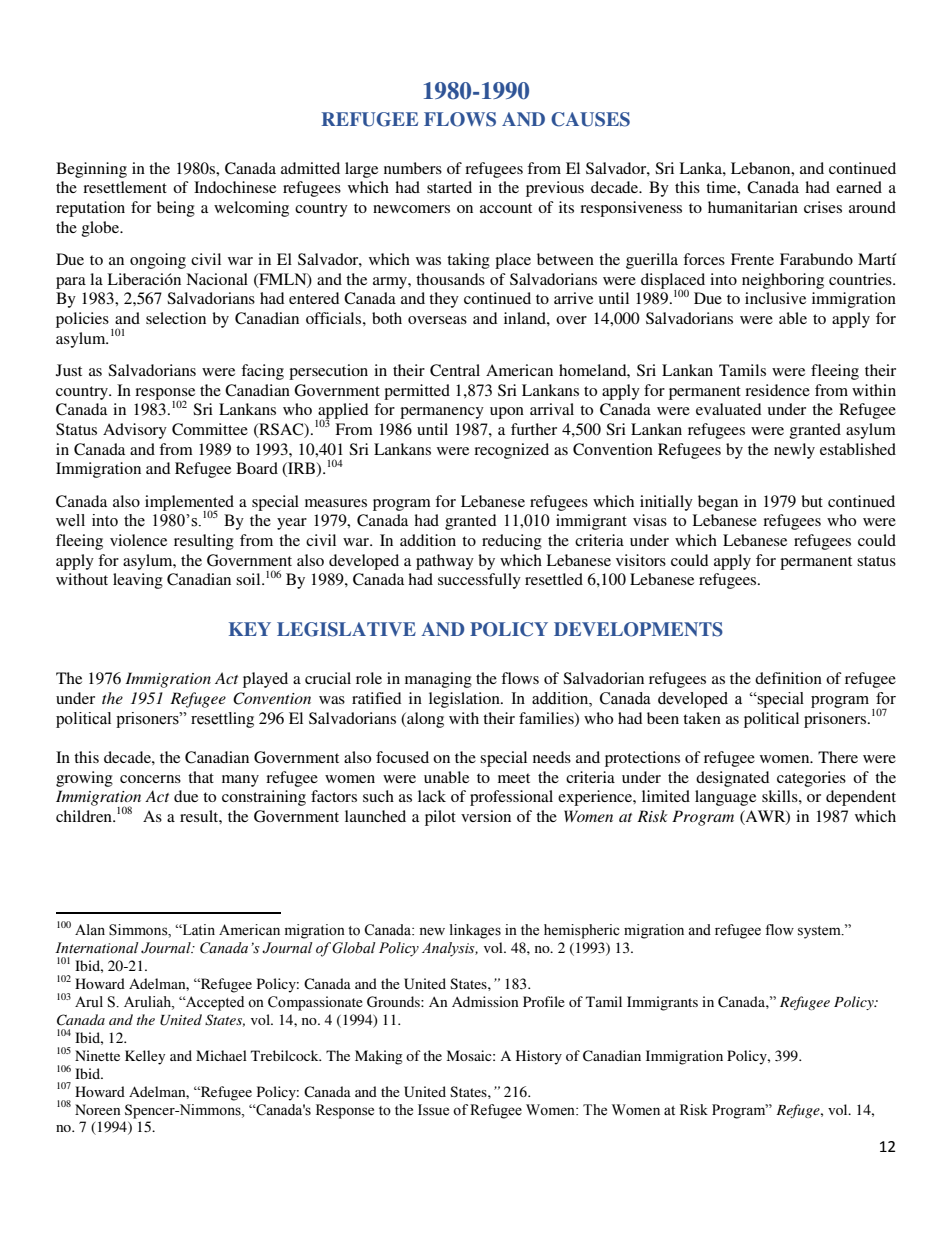 The image size is (952, 1233). What do you see at coordinates (449, 187) in the document?
I see `started` at bounding box center [449, 187].
